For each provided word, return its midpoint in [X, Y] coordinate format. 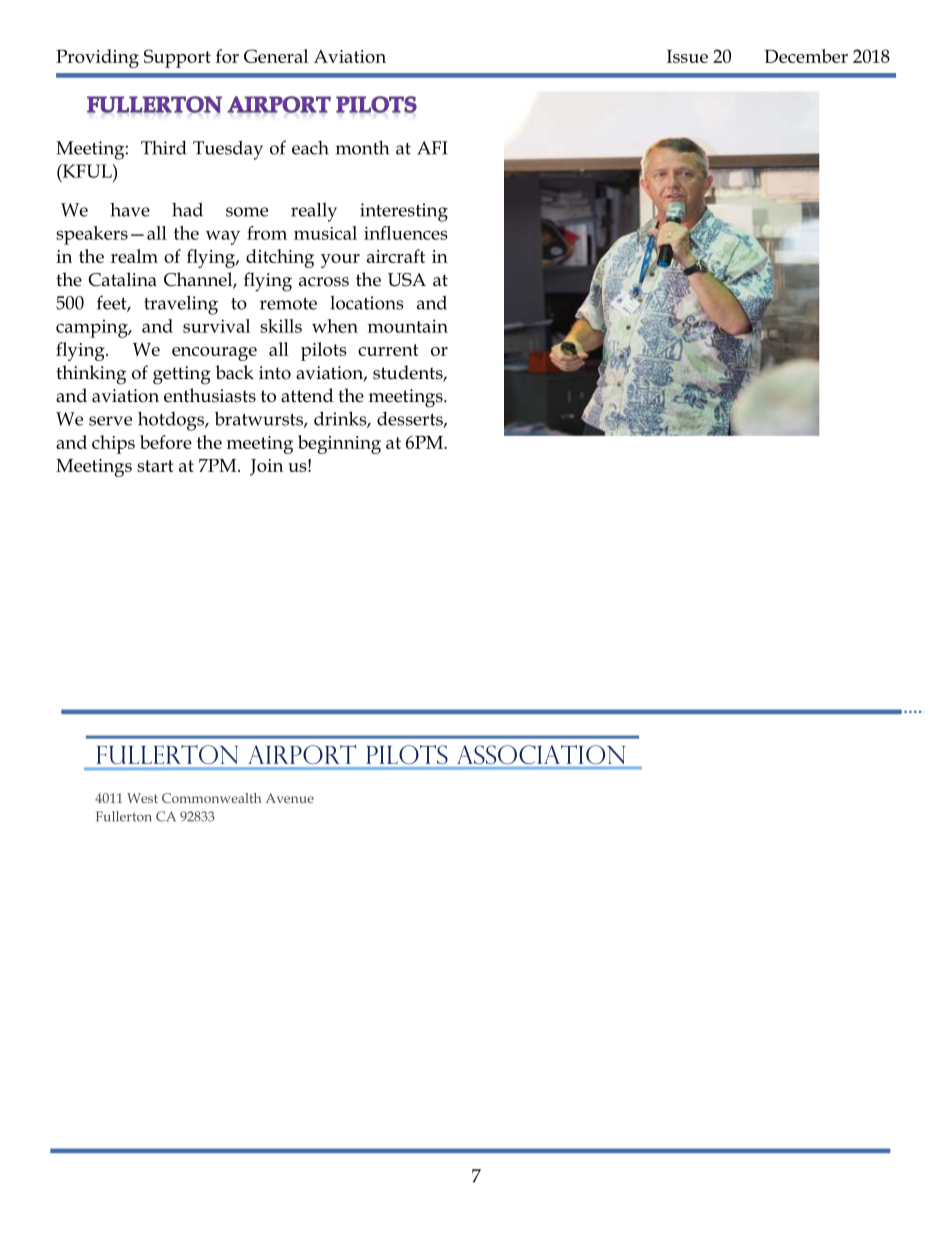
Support [177, 58]
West [142, 798]
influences [406, 233]
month [362, 148]
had [187, 209]
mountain [408, 326]
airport [302, 754]
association [541, 754]
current [388, 350]
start [155, 466]
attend [307, 395]
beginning [339, 444]
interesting [404, 212]
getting [182, 375]
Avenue [290, 798]
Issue [687, 56]
